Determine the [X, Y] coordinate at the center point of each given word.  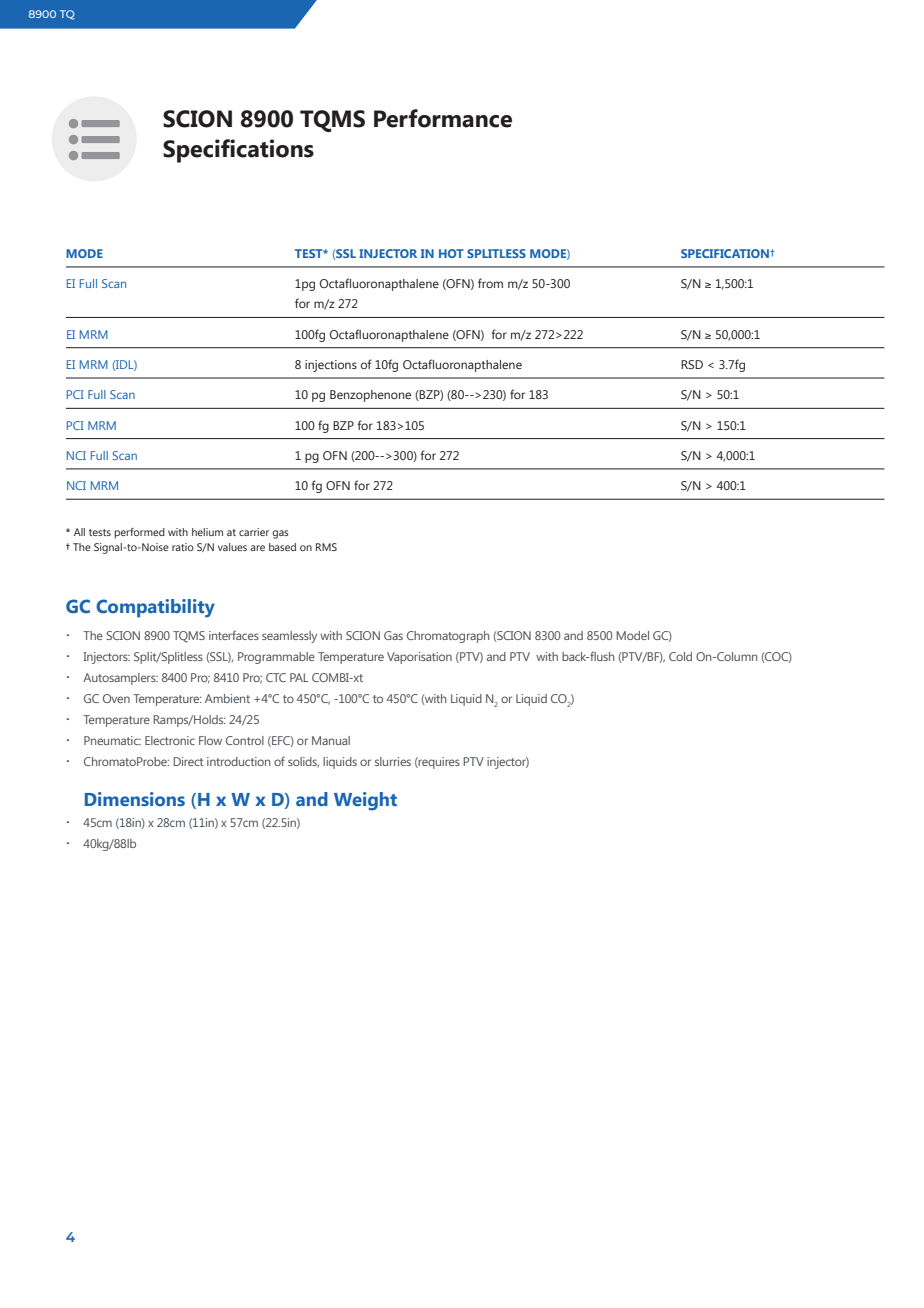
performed [139, 533]
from [490, 283]
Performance [443, 118]
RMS [326, 547]
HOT [451, 253]
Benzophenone [370, 396]
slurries [393, 761]
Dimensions [135, 799]
